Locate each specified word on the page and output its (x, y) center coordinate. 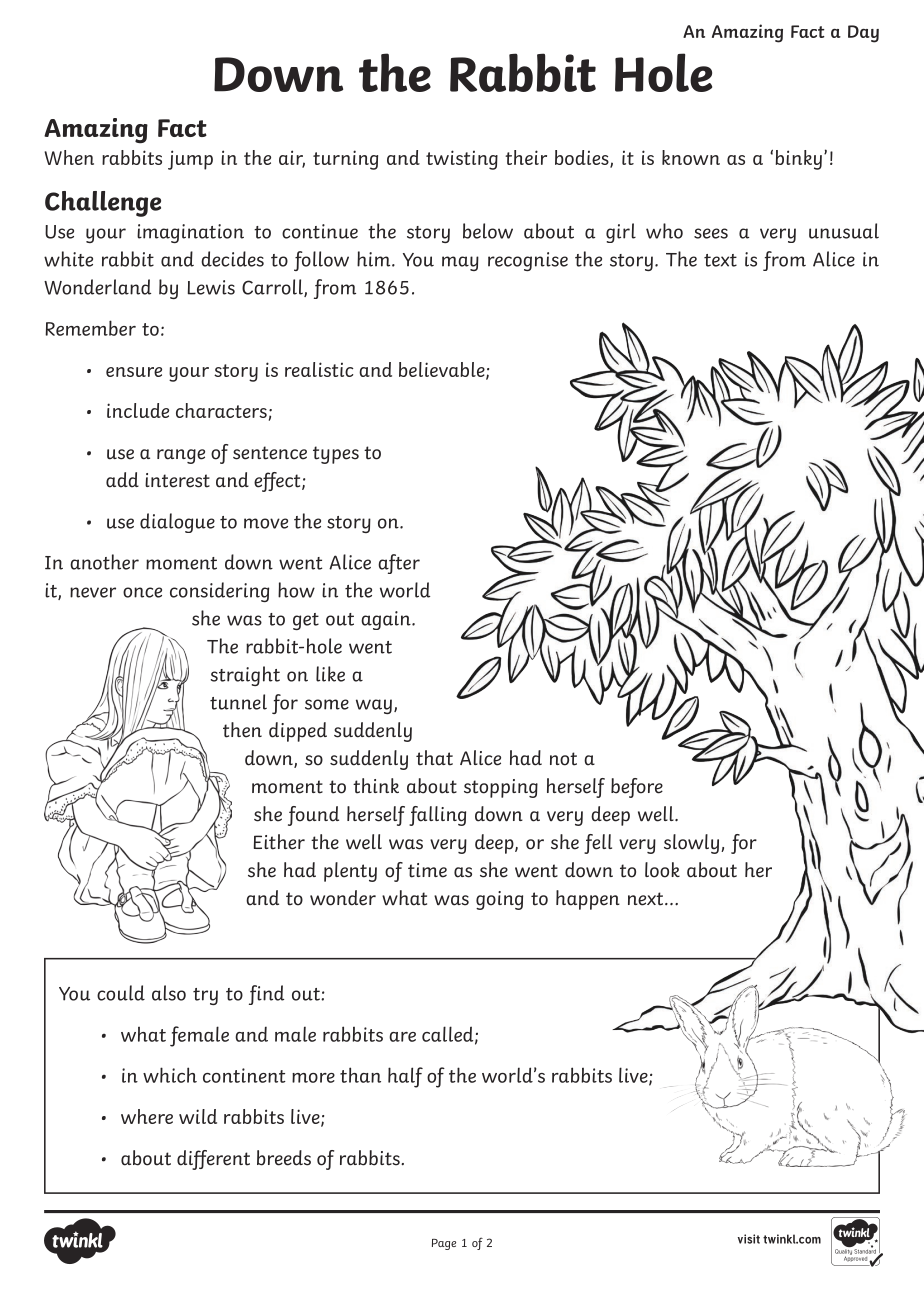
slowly (693, 844)
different (213, 1160)
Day (863, 34)
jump (190, 160)
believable (443, 370)
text (720, 260)
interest (177, 480)
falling (437, 816)
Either (279, 842)
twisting (462, 160)
